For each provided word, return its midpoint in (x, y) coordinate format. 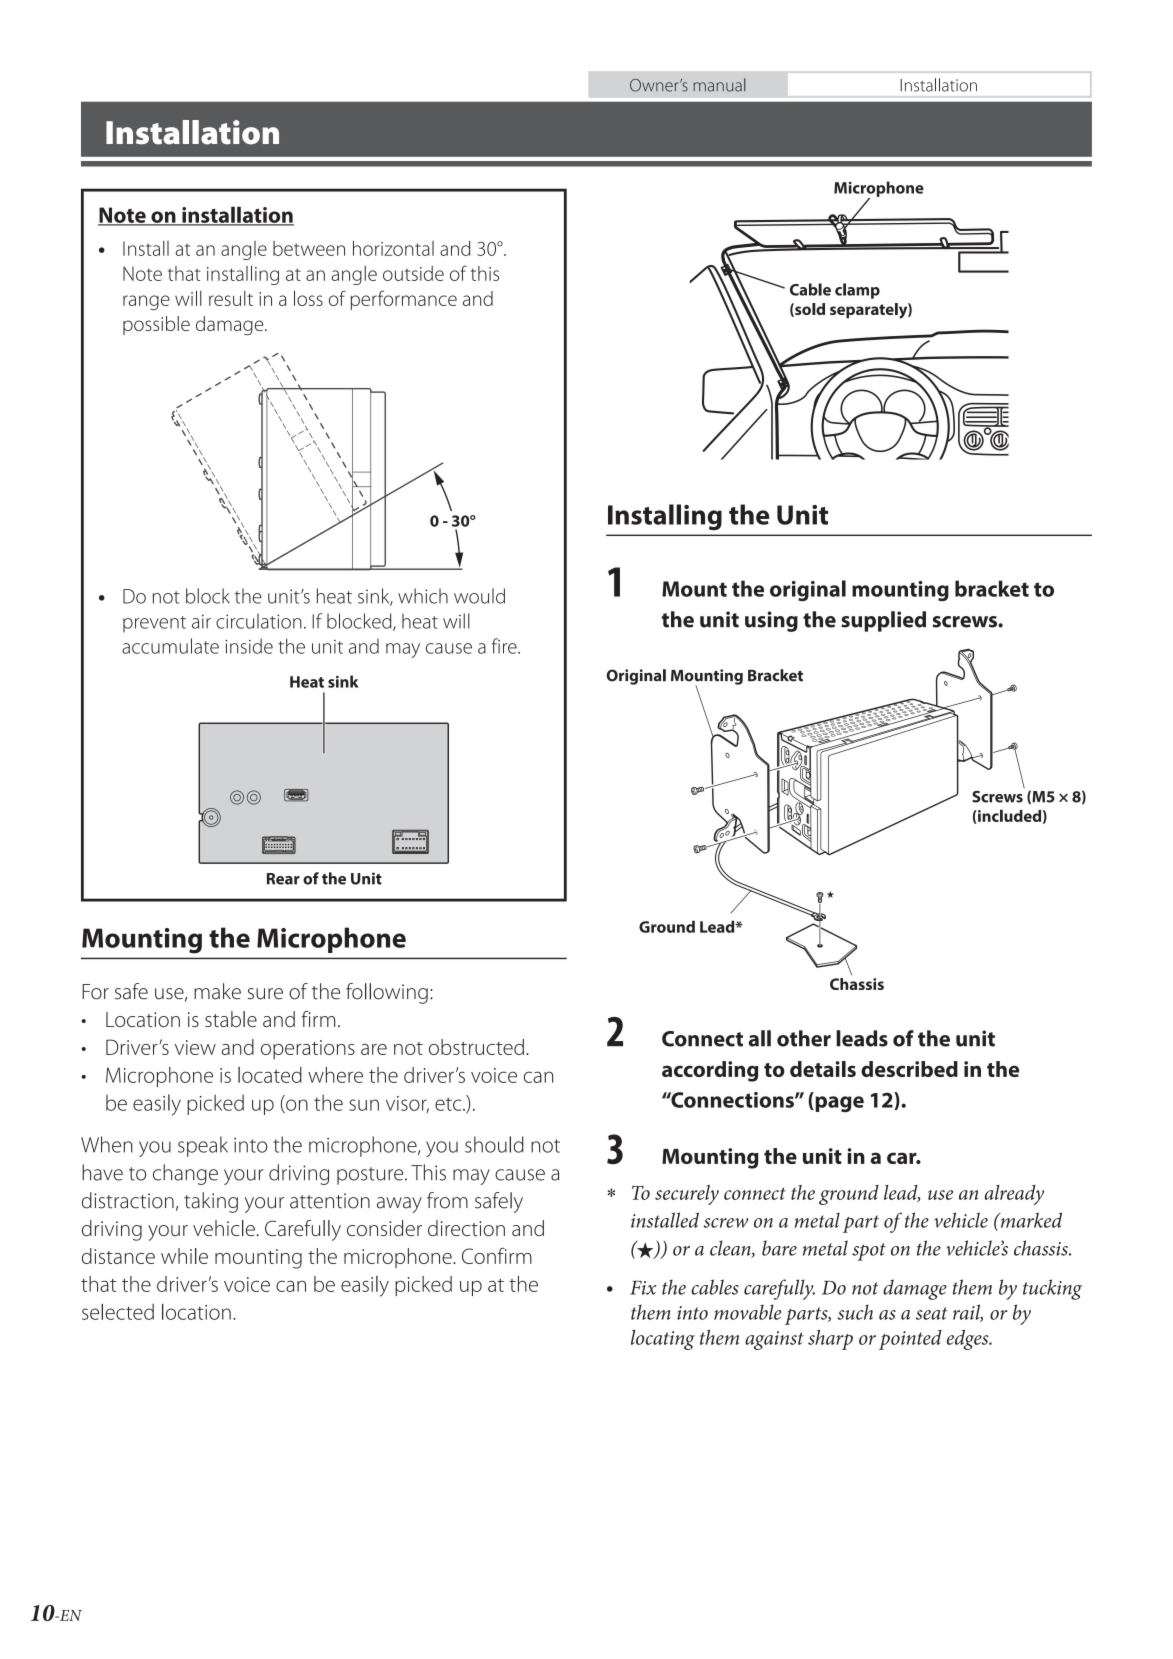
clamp (857, 291)
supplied (883, 621)
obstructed (476, 1047)
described (909, 1069)
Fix (643, 1288)
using (771, 621)
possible (156, 325)
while (184, 1256)
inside (249, 646)
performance (404, 300)
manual (719, 85)
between (309, 248)
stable (231, 1019)
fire (505, 646)
